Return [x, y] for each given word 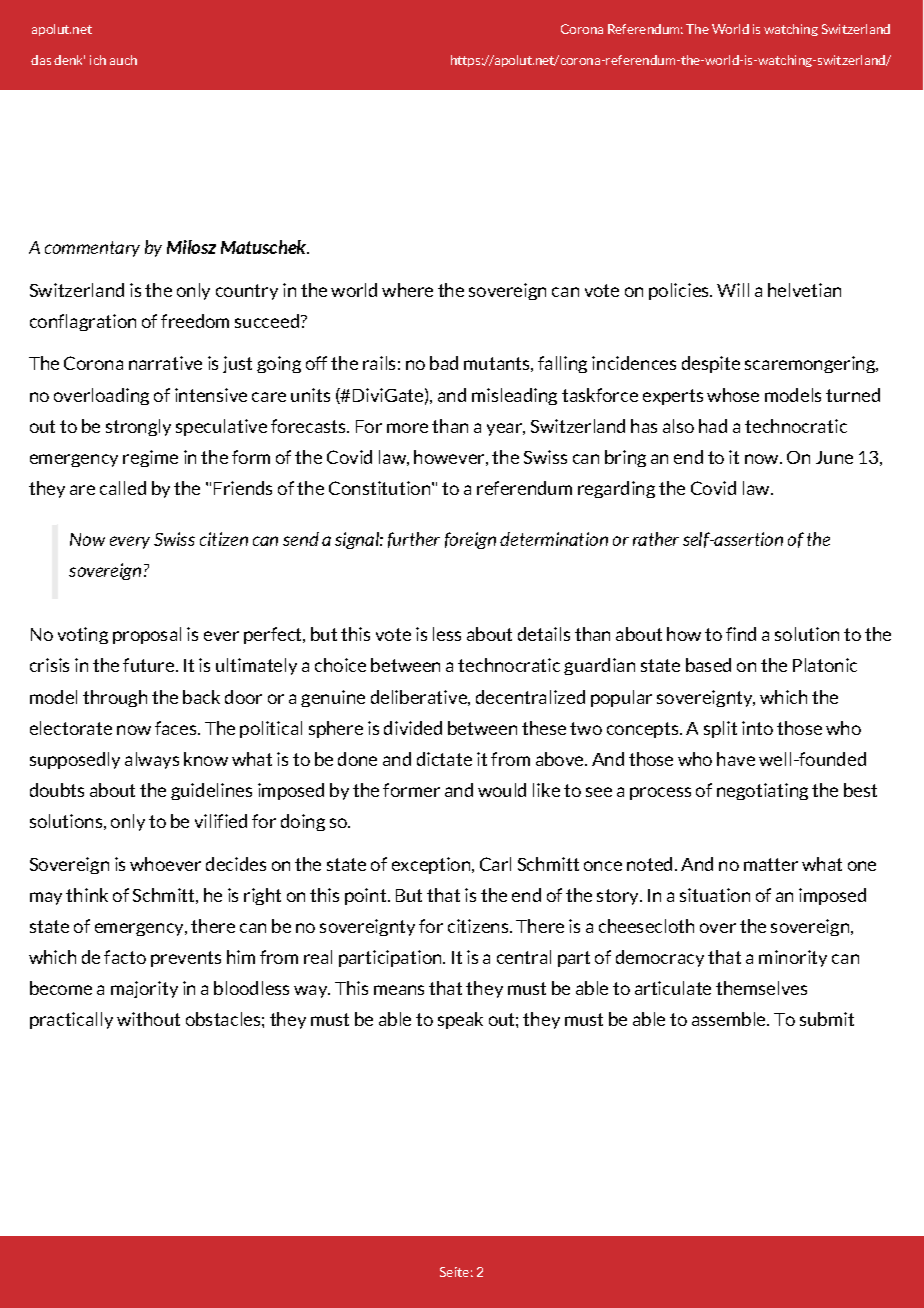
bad [444, 363]
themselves [761, 988]
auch [123, 60]
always [152, 760]
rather [656, 539]
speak [460, 1020]
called [123, 488]
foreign [470, 540]
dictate [444, 759]
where [407, 290]
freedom [195, 321]
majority [144, 989]
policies [680, 291]
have [736, 759]
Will [733, 290]
